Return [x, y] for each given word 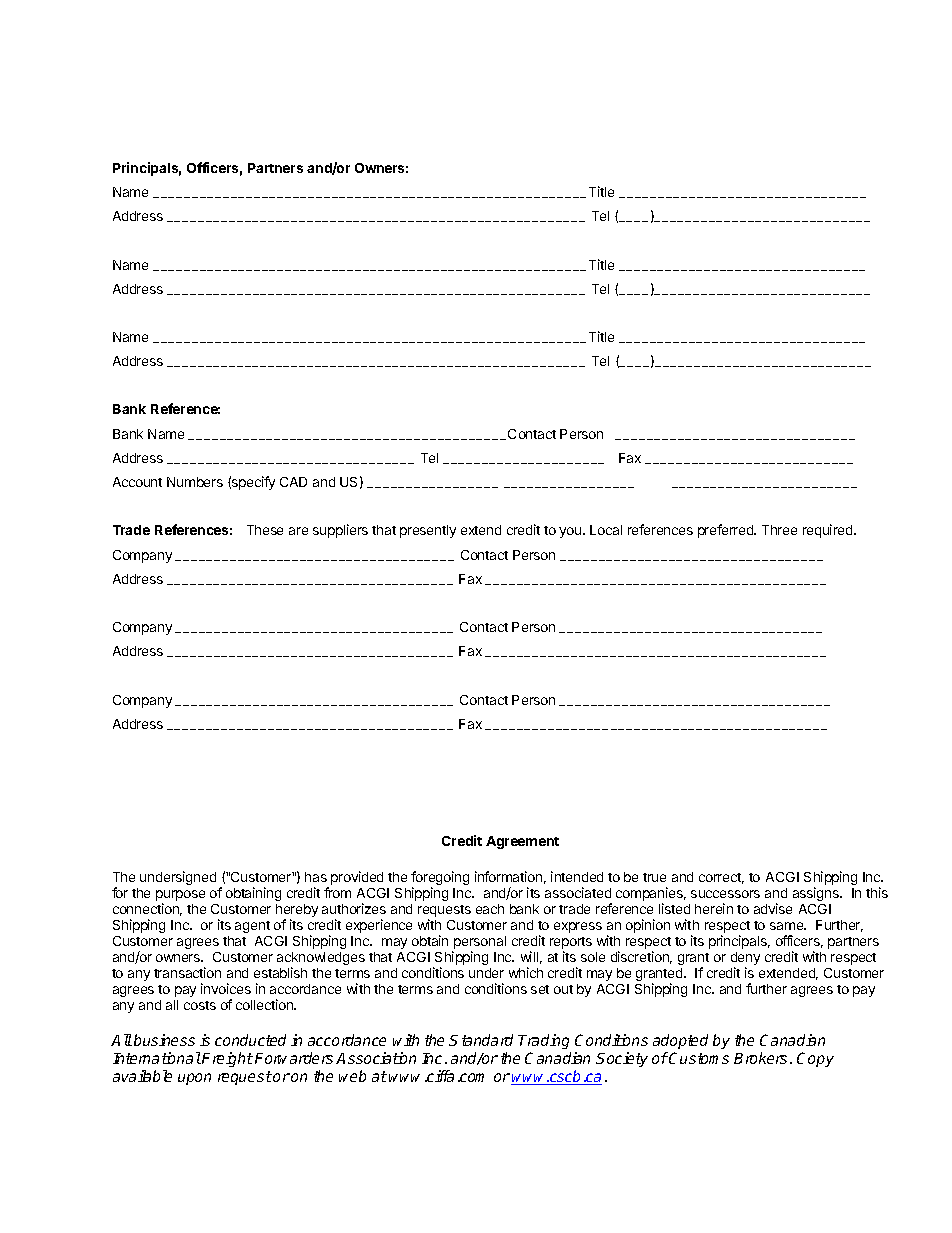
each [490, 909]
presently [428, 531]
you [571, 532]
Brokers [762, 1058]
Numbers [195, 482]
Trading [544, 1043]
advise [773, 908]
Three [779, 530]
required [829, 531]
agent [252, 927]
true [654, 877]
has [316, 877]
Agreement [522, 842]
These [265, 530]
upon [194, 1079]
